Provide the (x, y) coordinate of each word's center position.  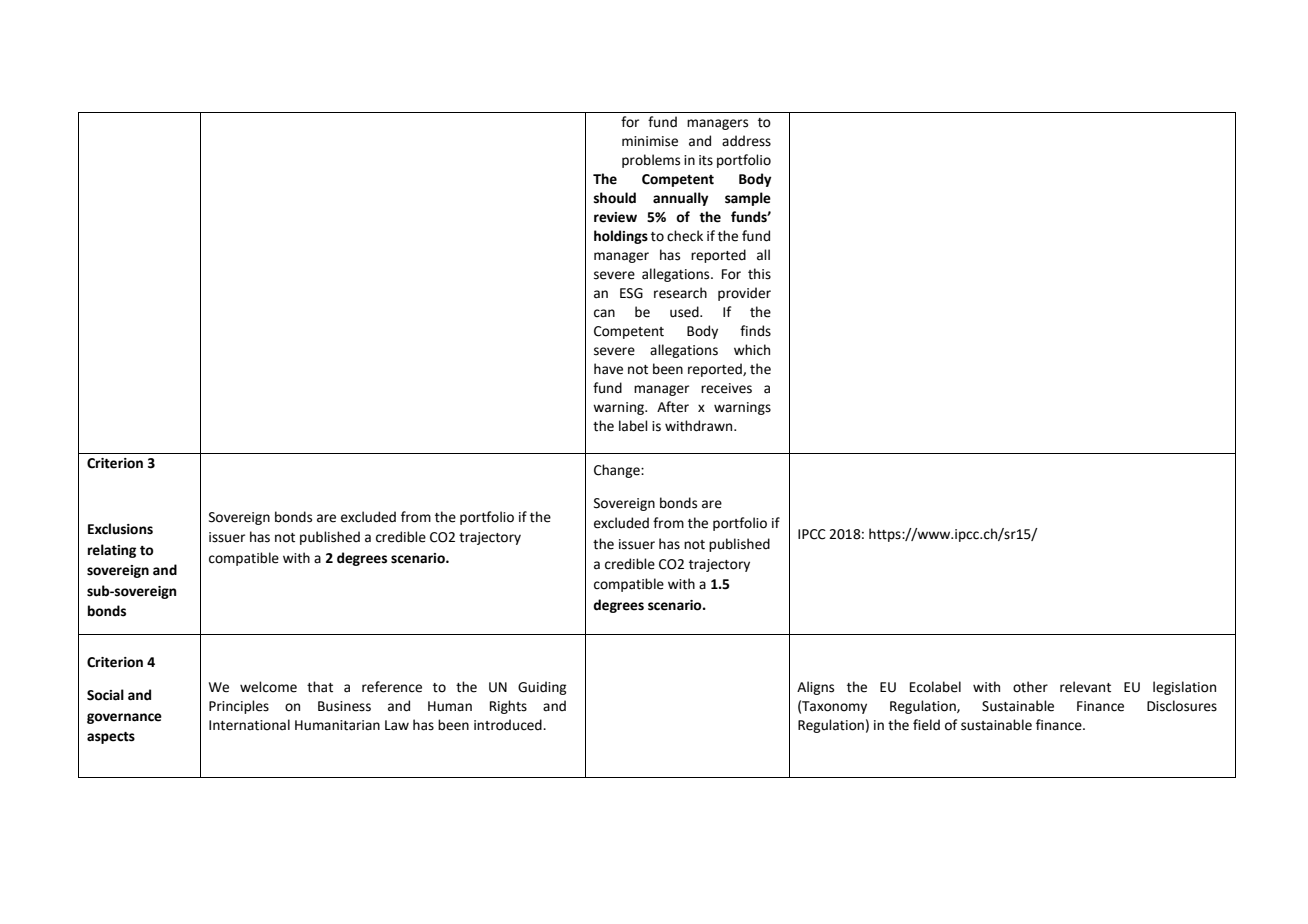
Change (618, 471)
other (1030, 687)
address (746, 141)
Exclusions (120, 529)
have (608, 369)
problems (651, 161)
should (615, 198)
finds (755, 331)
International (249, 725)
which (752, 350)
